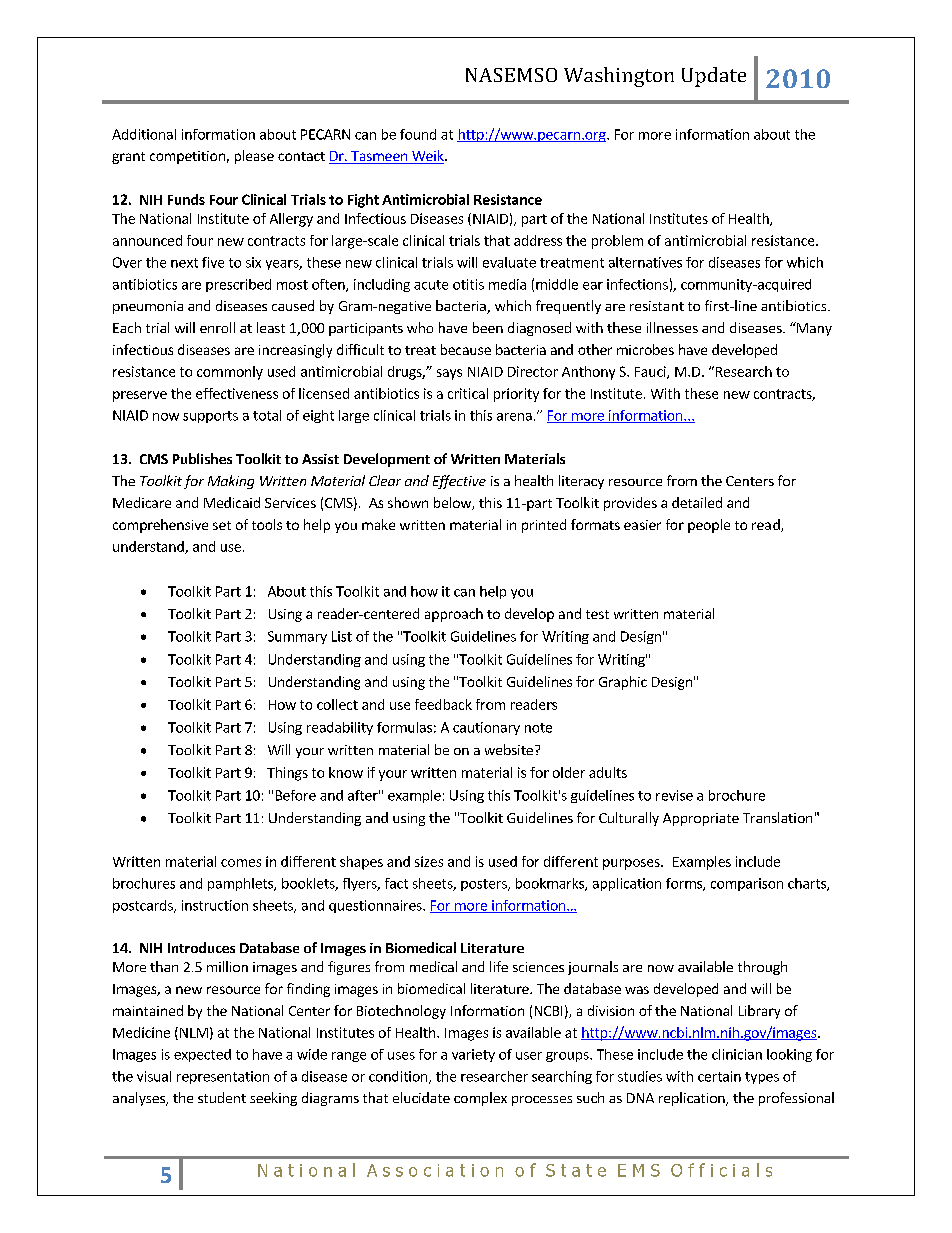 This document has width=952, height=1233. Describe the element at coordinates (473, 1055) in the document. I see `variety` at that location.
